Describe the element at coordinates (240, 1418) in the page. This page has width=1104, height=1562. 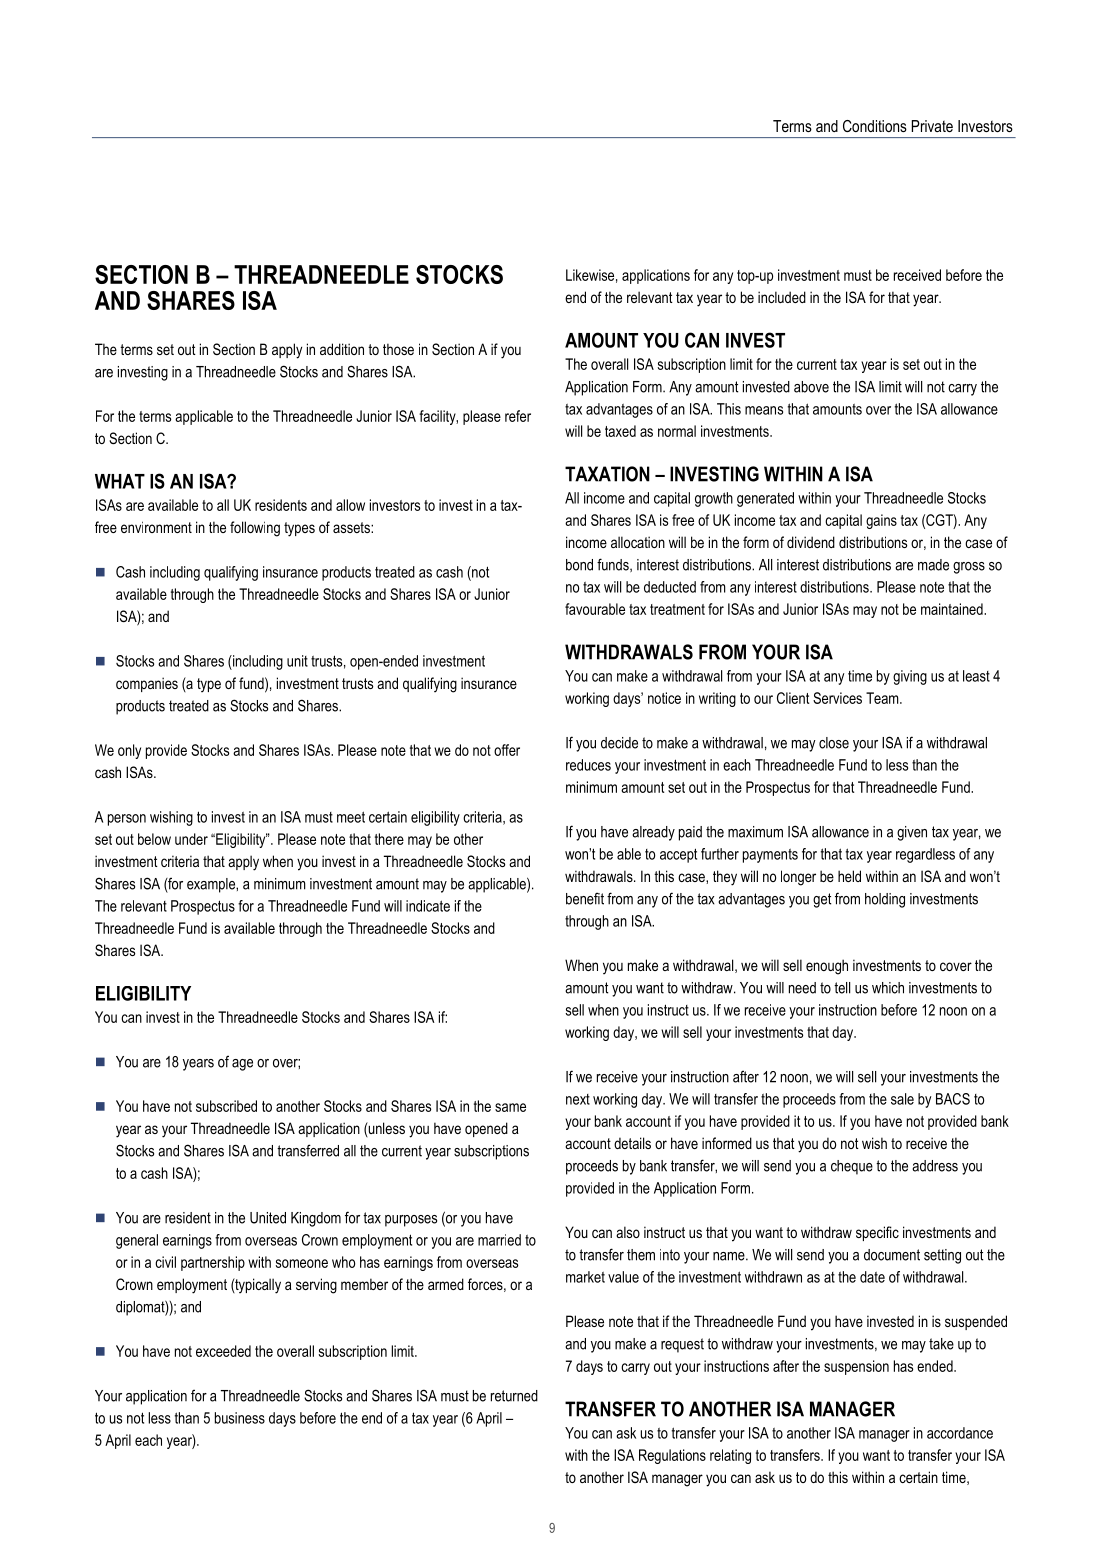
I see `business` at that location.
